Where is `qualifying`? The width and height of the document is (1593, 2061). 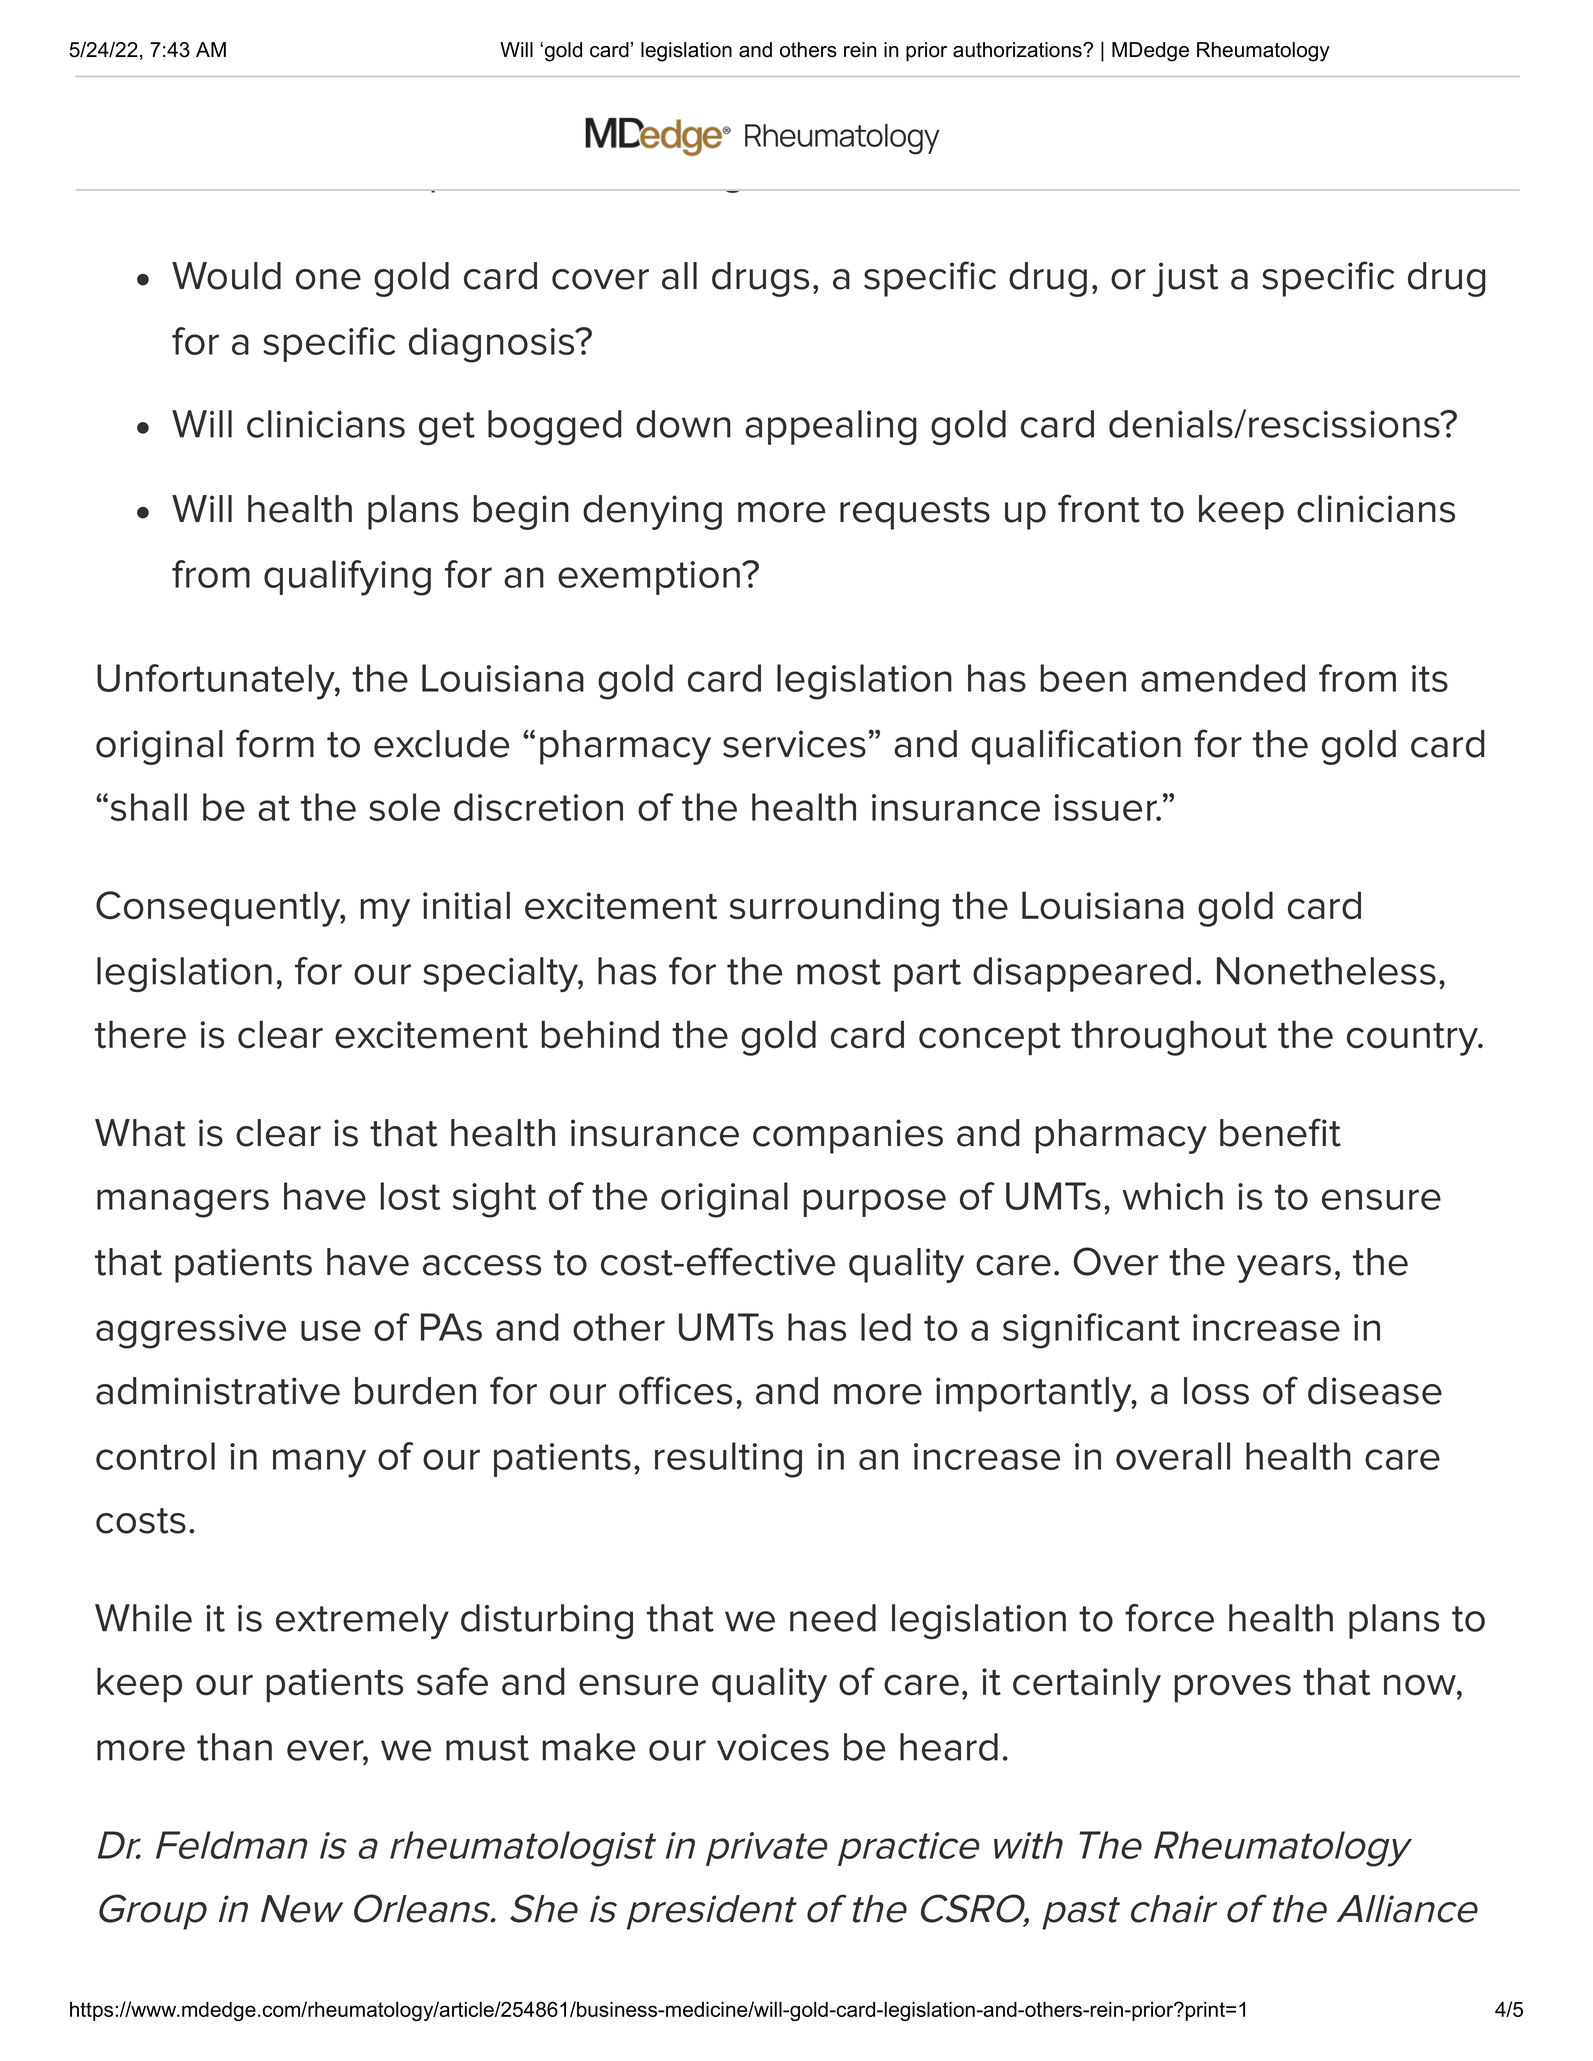 qualifying is located at coordinates (347, 578).
